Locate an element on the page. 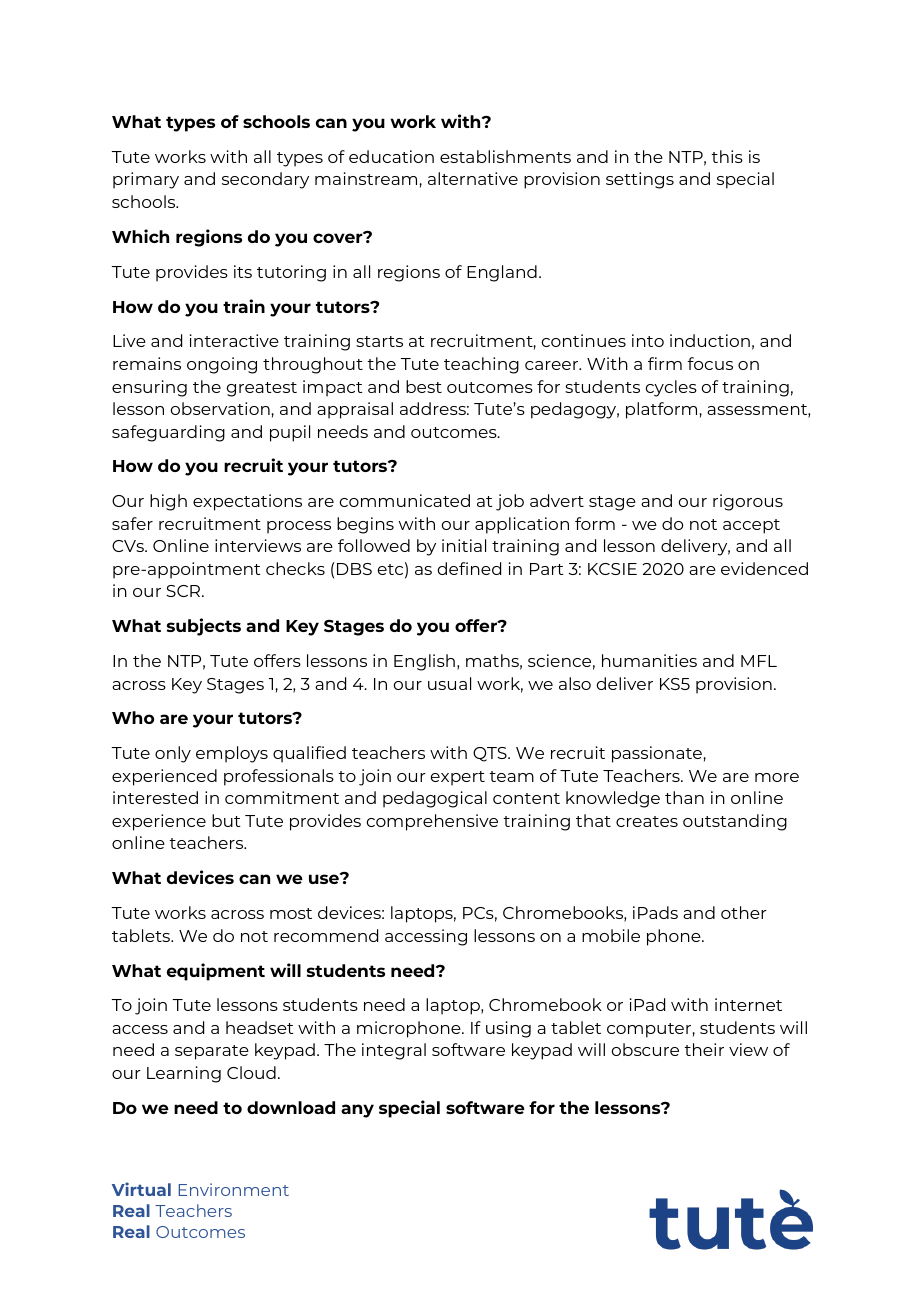  secondary is located at coordinates (265, 180).
